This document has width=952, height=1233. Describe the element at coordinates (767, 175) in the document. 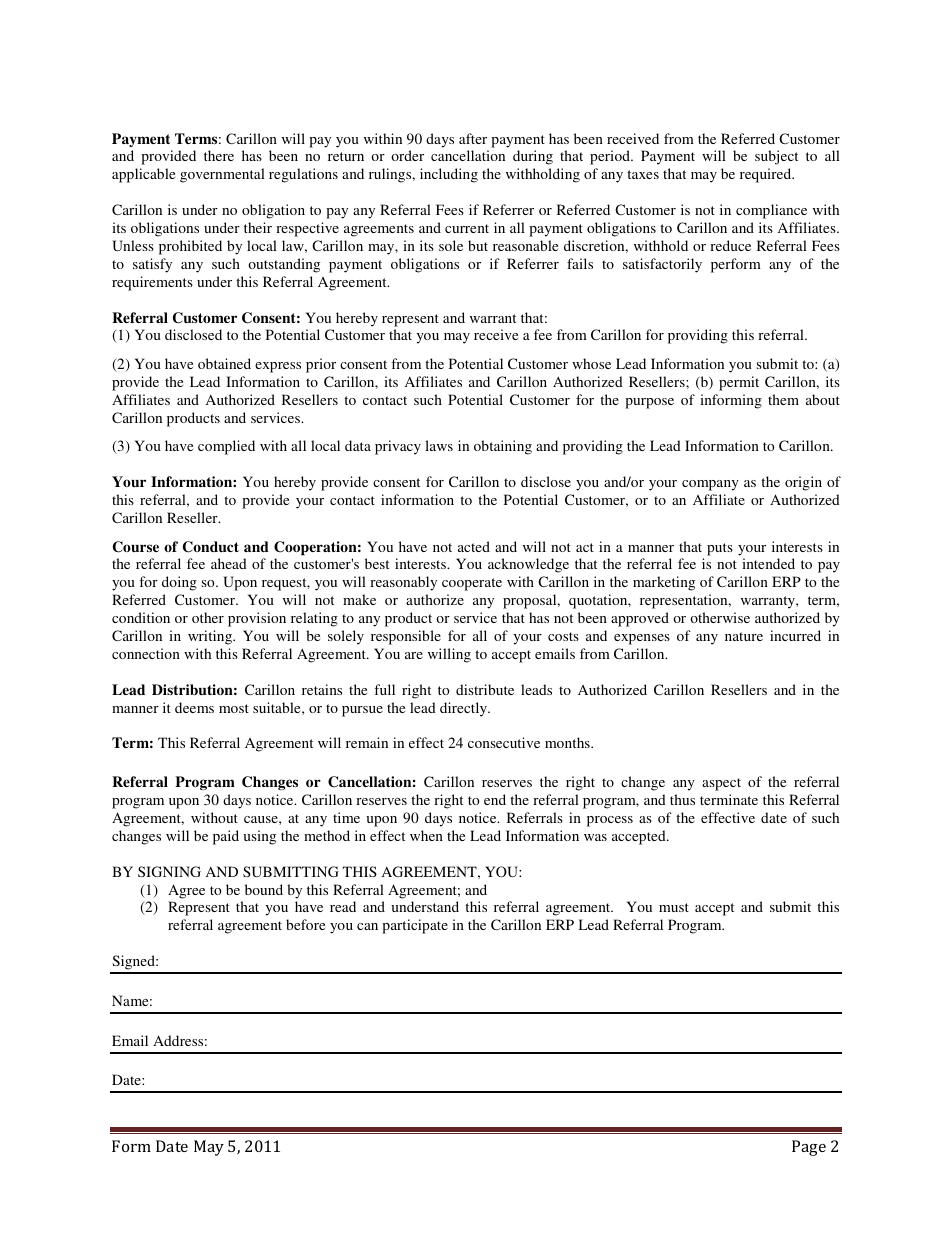

I see `required` at that location.
